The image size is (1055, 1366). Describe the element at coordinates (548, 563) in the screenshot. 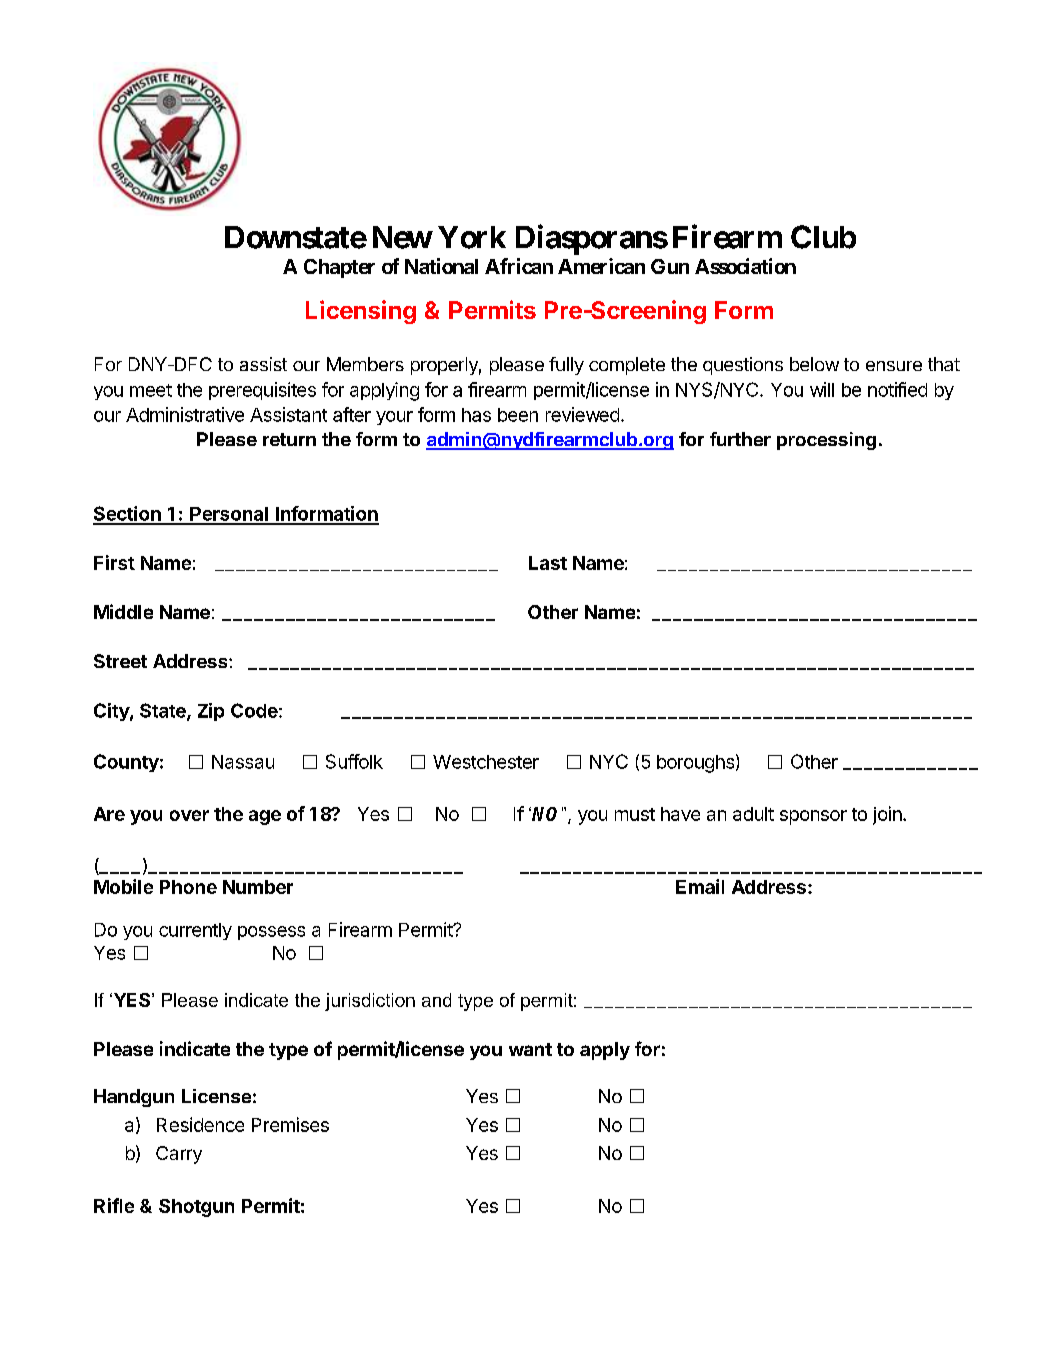

I see `Last` at that location.
